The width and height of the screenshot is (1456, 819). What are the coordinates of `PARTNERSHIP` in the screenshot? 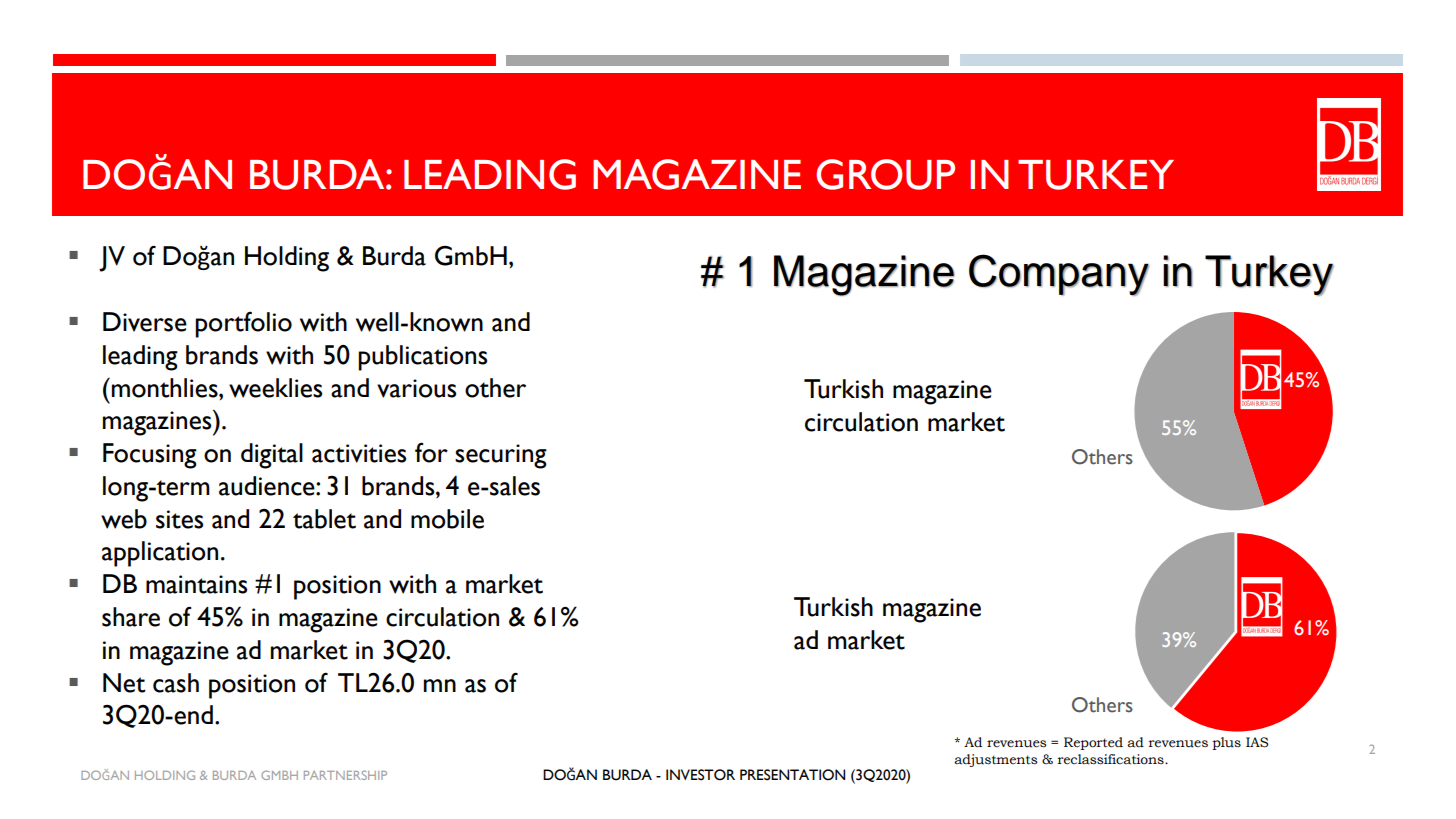 It's located at (345, 775).
